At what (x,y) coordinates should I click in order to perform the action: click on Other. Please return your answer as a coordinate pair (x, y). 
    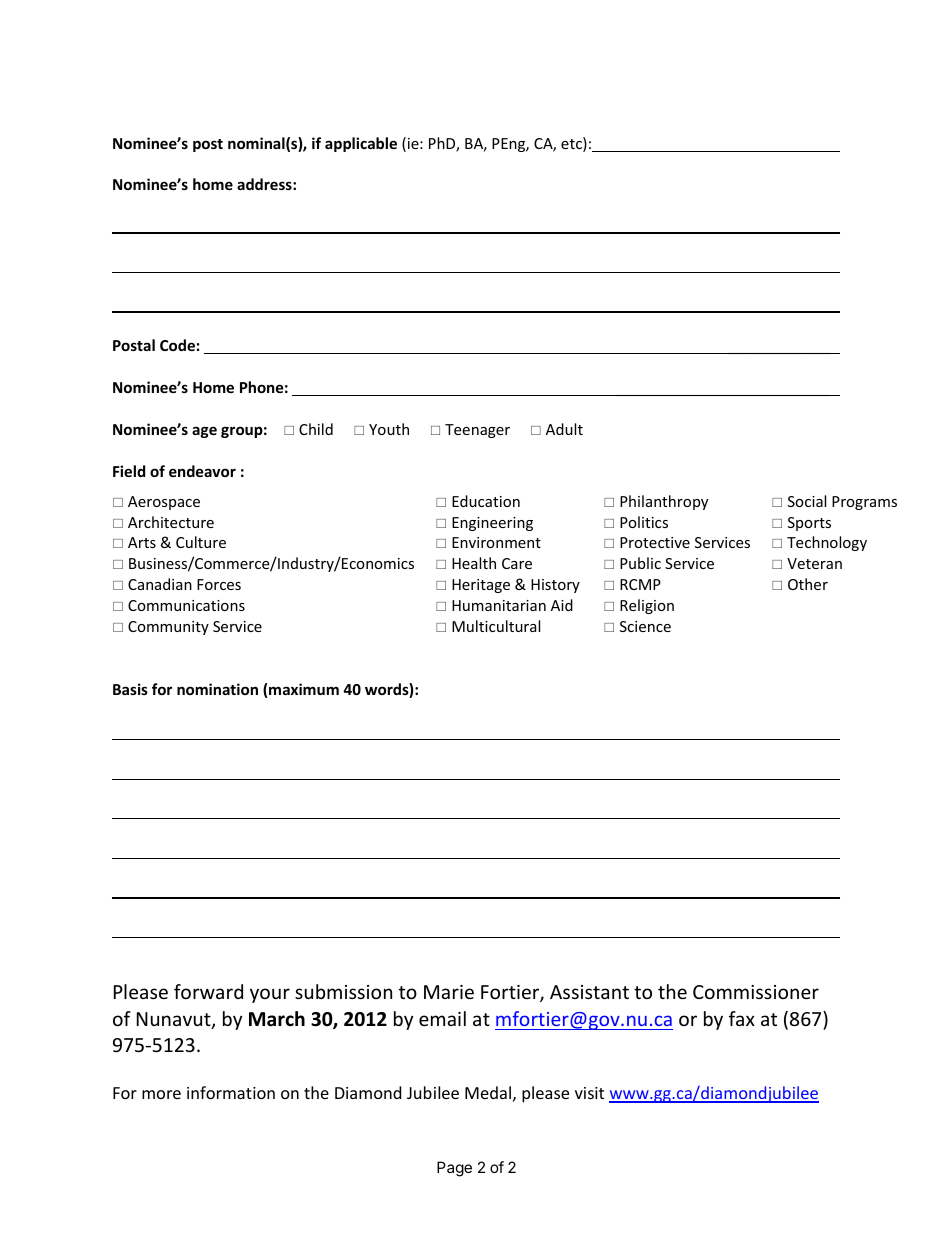
    Looking at the image, I should click on (808, 584).
